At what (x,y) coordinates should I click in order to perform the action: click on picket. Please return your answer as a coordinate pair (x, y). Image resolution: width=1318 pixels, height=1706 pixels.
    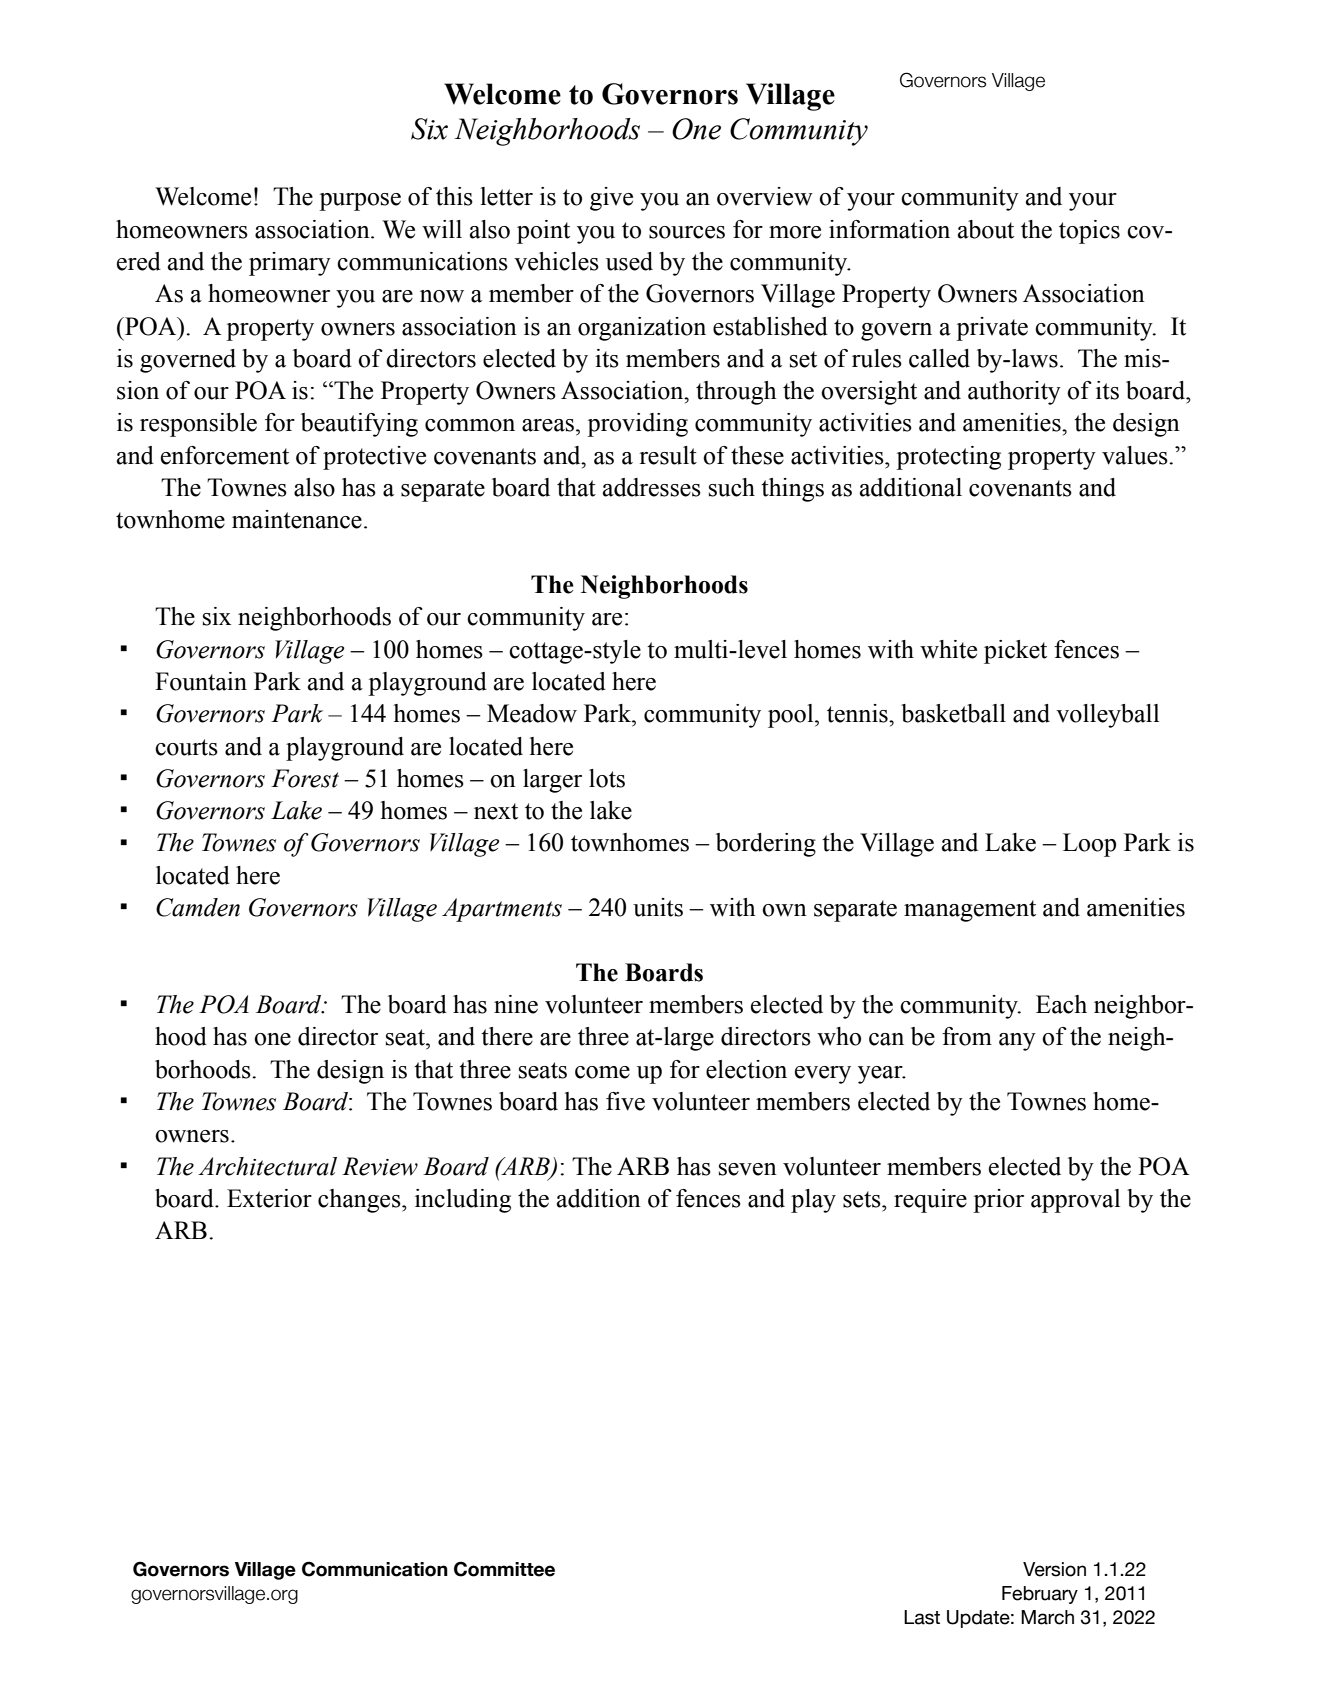
    Looking at the image, I should click on (1015, 652).
